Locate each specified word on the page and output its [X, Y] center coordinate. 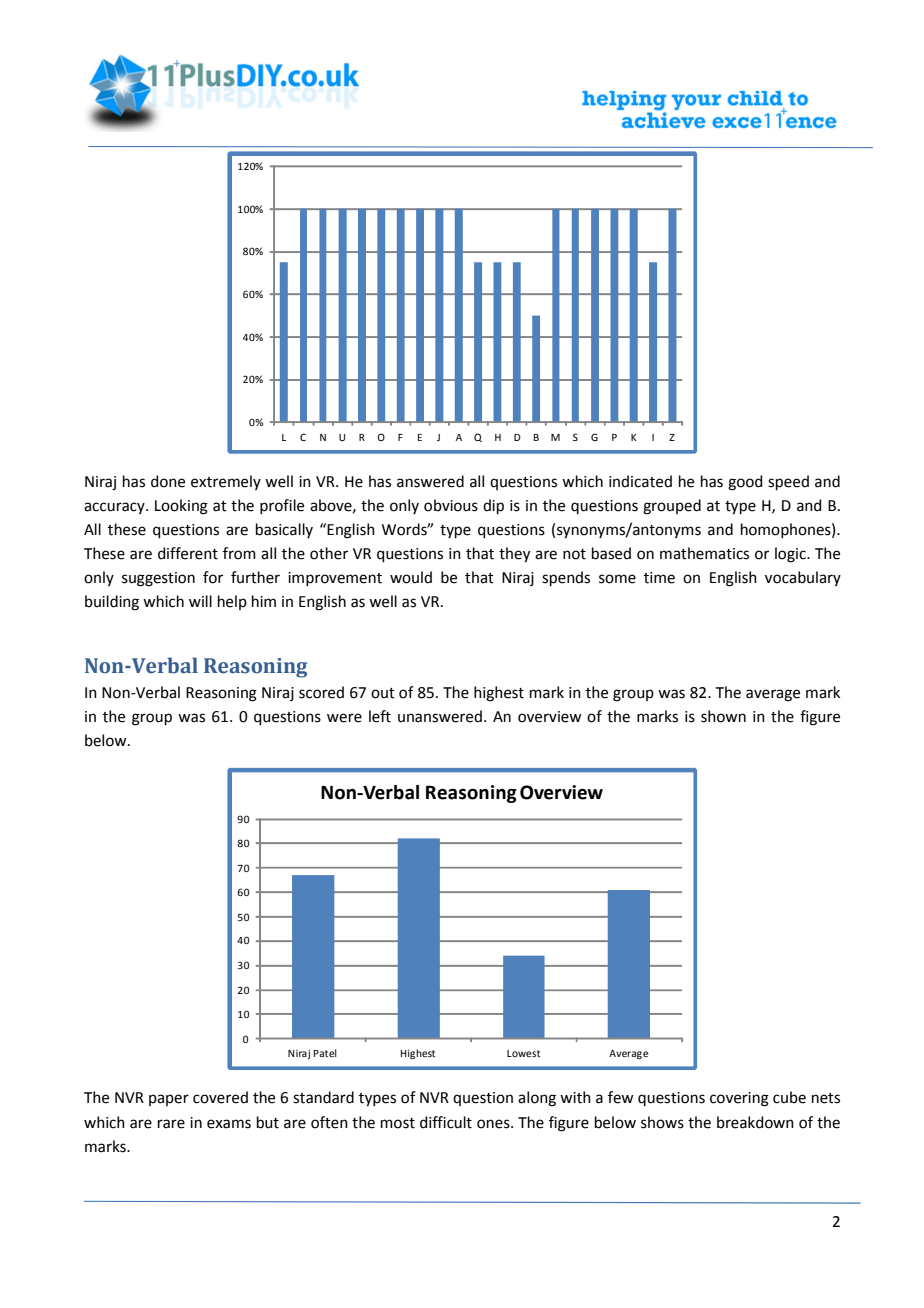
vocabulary [803, 578]
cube [789, 1097]
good [745, 483]
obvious [451, 505]
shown [723, 716]
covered [220, 1097]
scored [321, 692]
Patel [325, 1053]
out [383, 693]
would [411, 577]
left [380, 716]
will [200, 601]
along [537, 1099]
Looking [181, 507]
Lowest [523, 1053]
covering [739, 1099]
